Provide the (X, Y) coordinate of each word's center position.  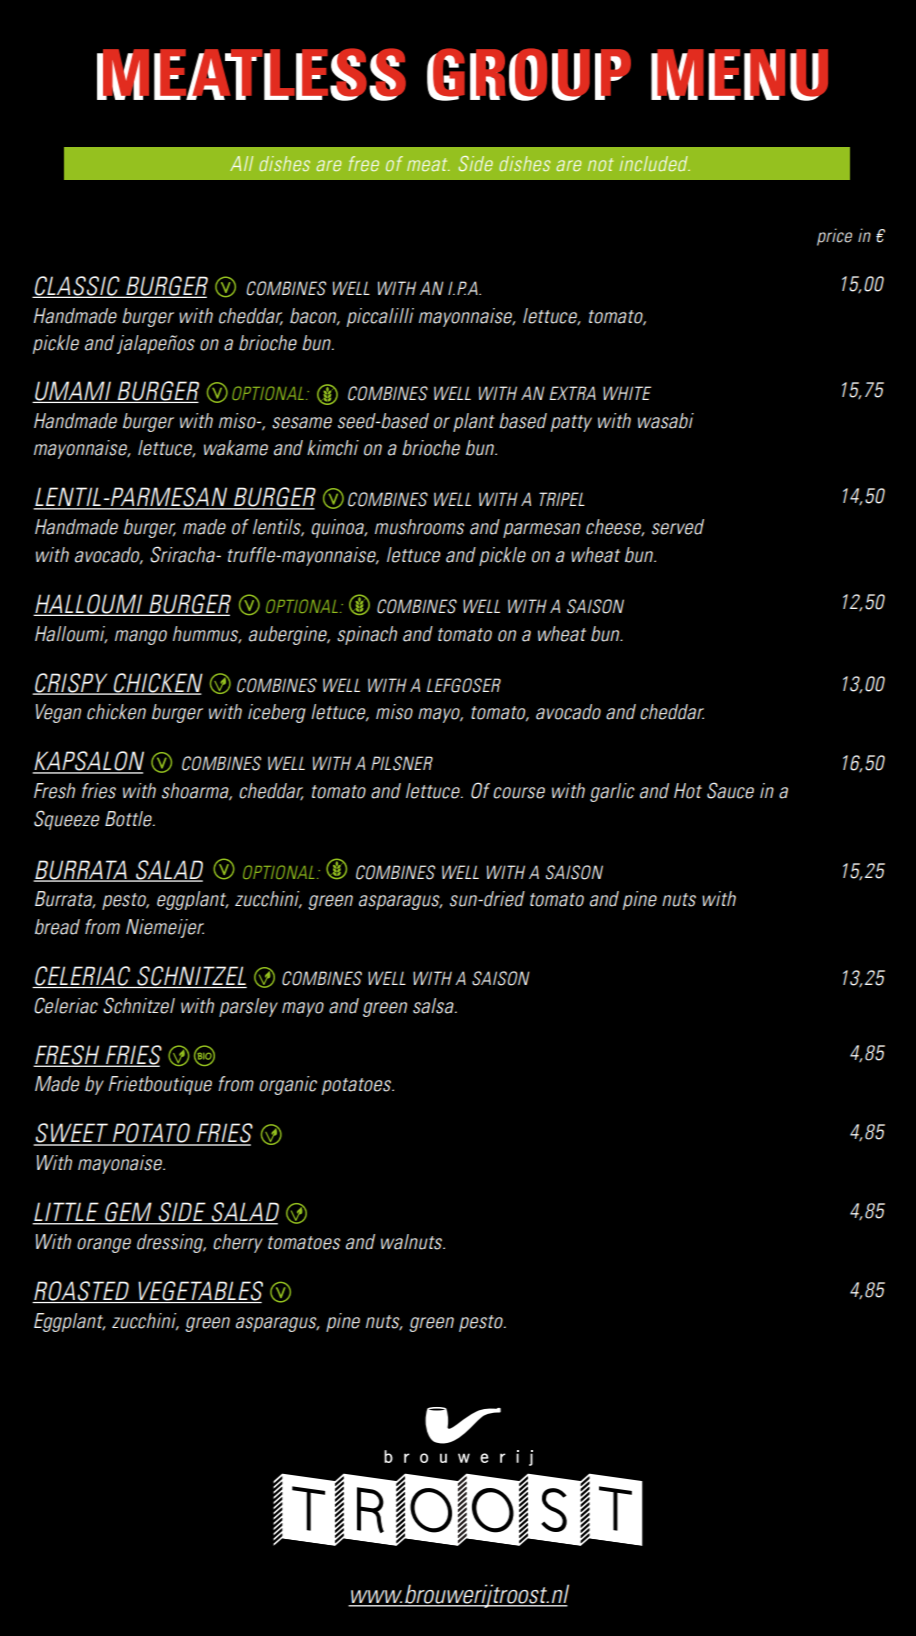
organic (288, 1085)
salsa (434, 1006)
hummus (207, 634)
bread (57, 927)
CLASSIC (77, 287)
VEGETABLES (199, 1292)
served (678, 527)
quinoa (338, 528)
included (655, 163)
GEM (128, 1213)
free (364, 163)
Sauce (730, 790)
